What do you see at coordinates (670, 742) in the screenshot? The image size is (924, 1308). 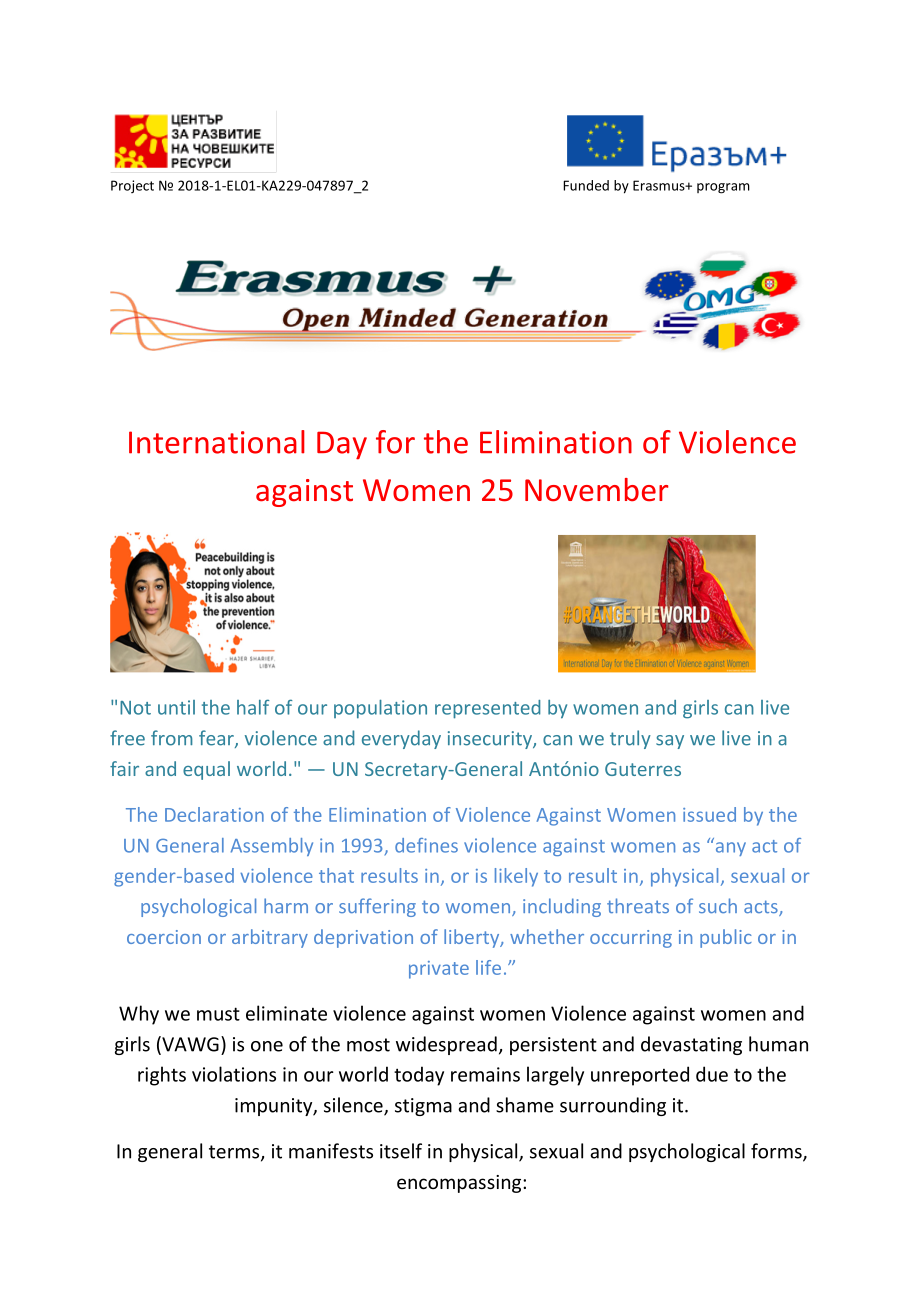 I see `say` at bounding box center [670, 742].
